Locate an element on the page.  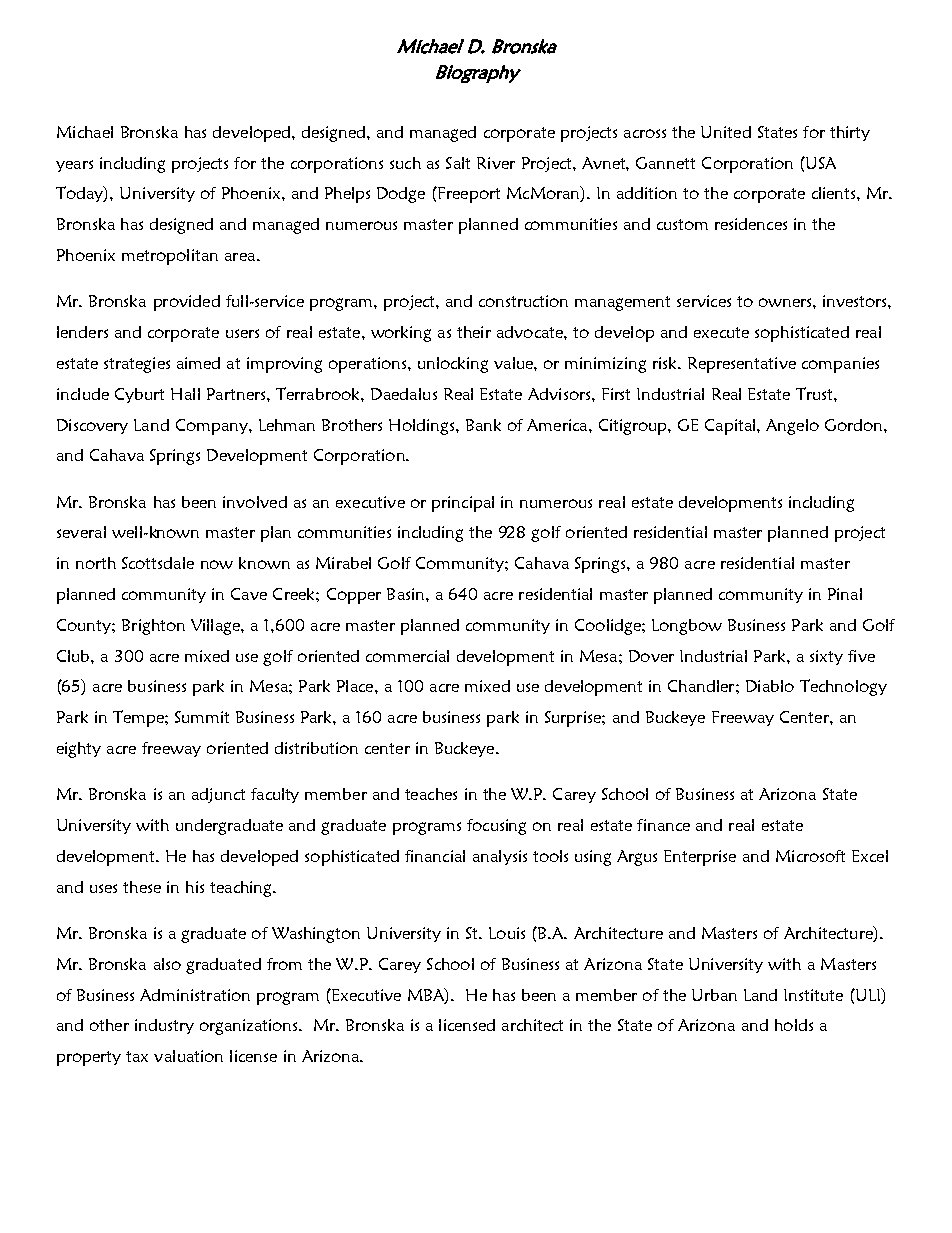
Company is located at coordinates (213, 427).
